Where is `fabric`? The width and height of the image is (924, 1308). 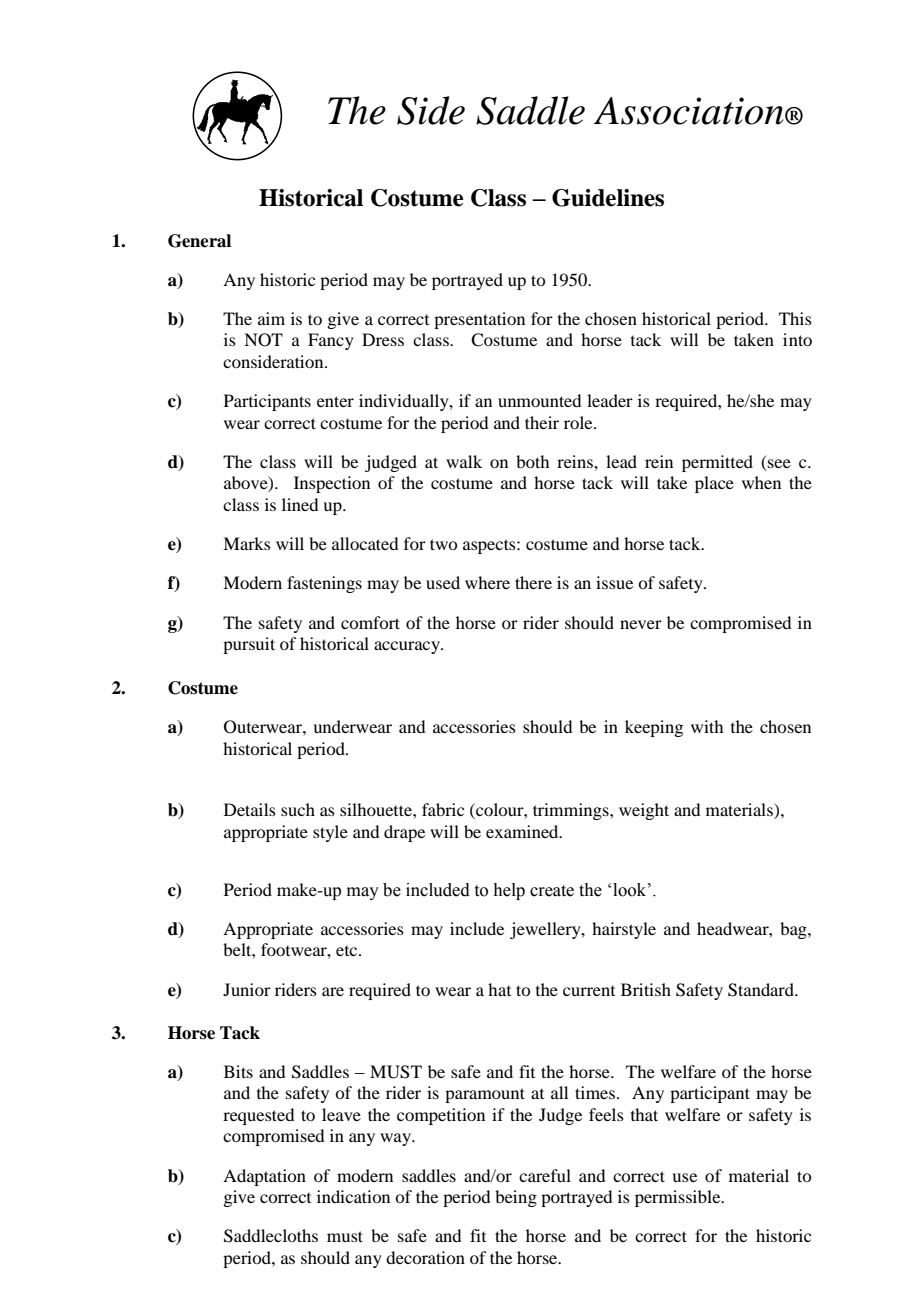 fabric is located at coordinates (443, 809).
